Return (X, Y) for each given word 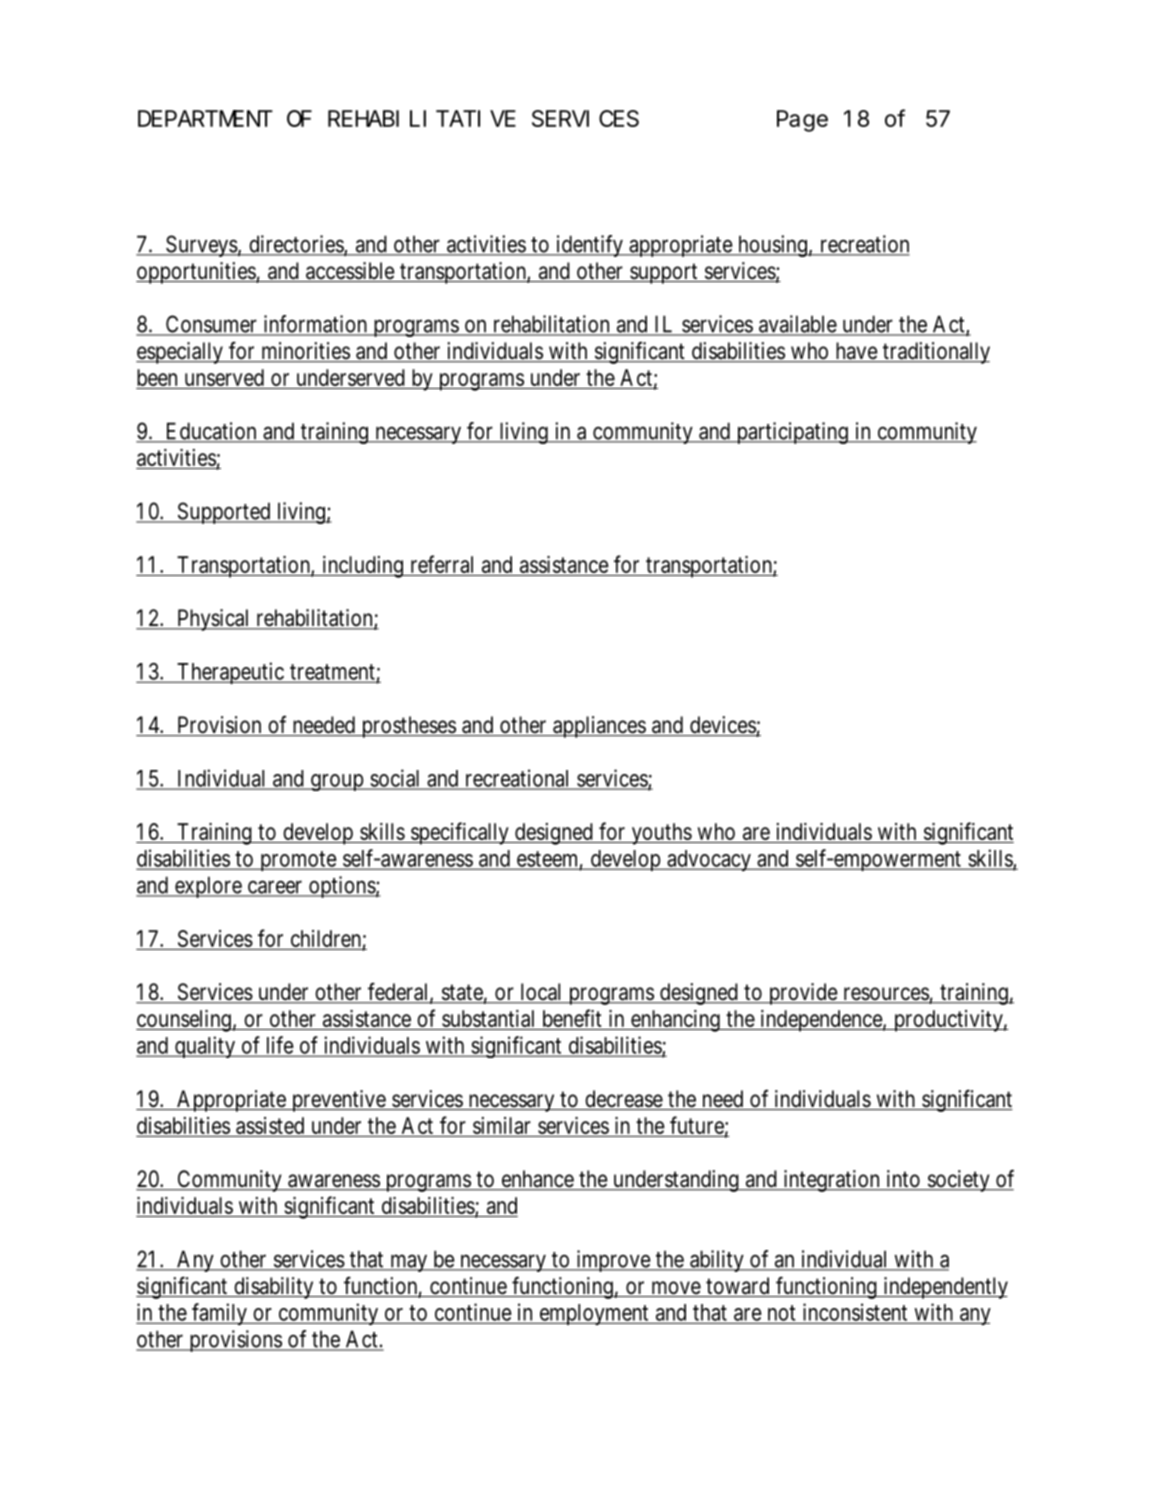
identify (590, 246)
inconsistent (855, 1312)
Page (802, 122)
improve (613, 1261)
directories (296, 245)
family (220, 1314)
